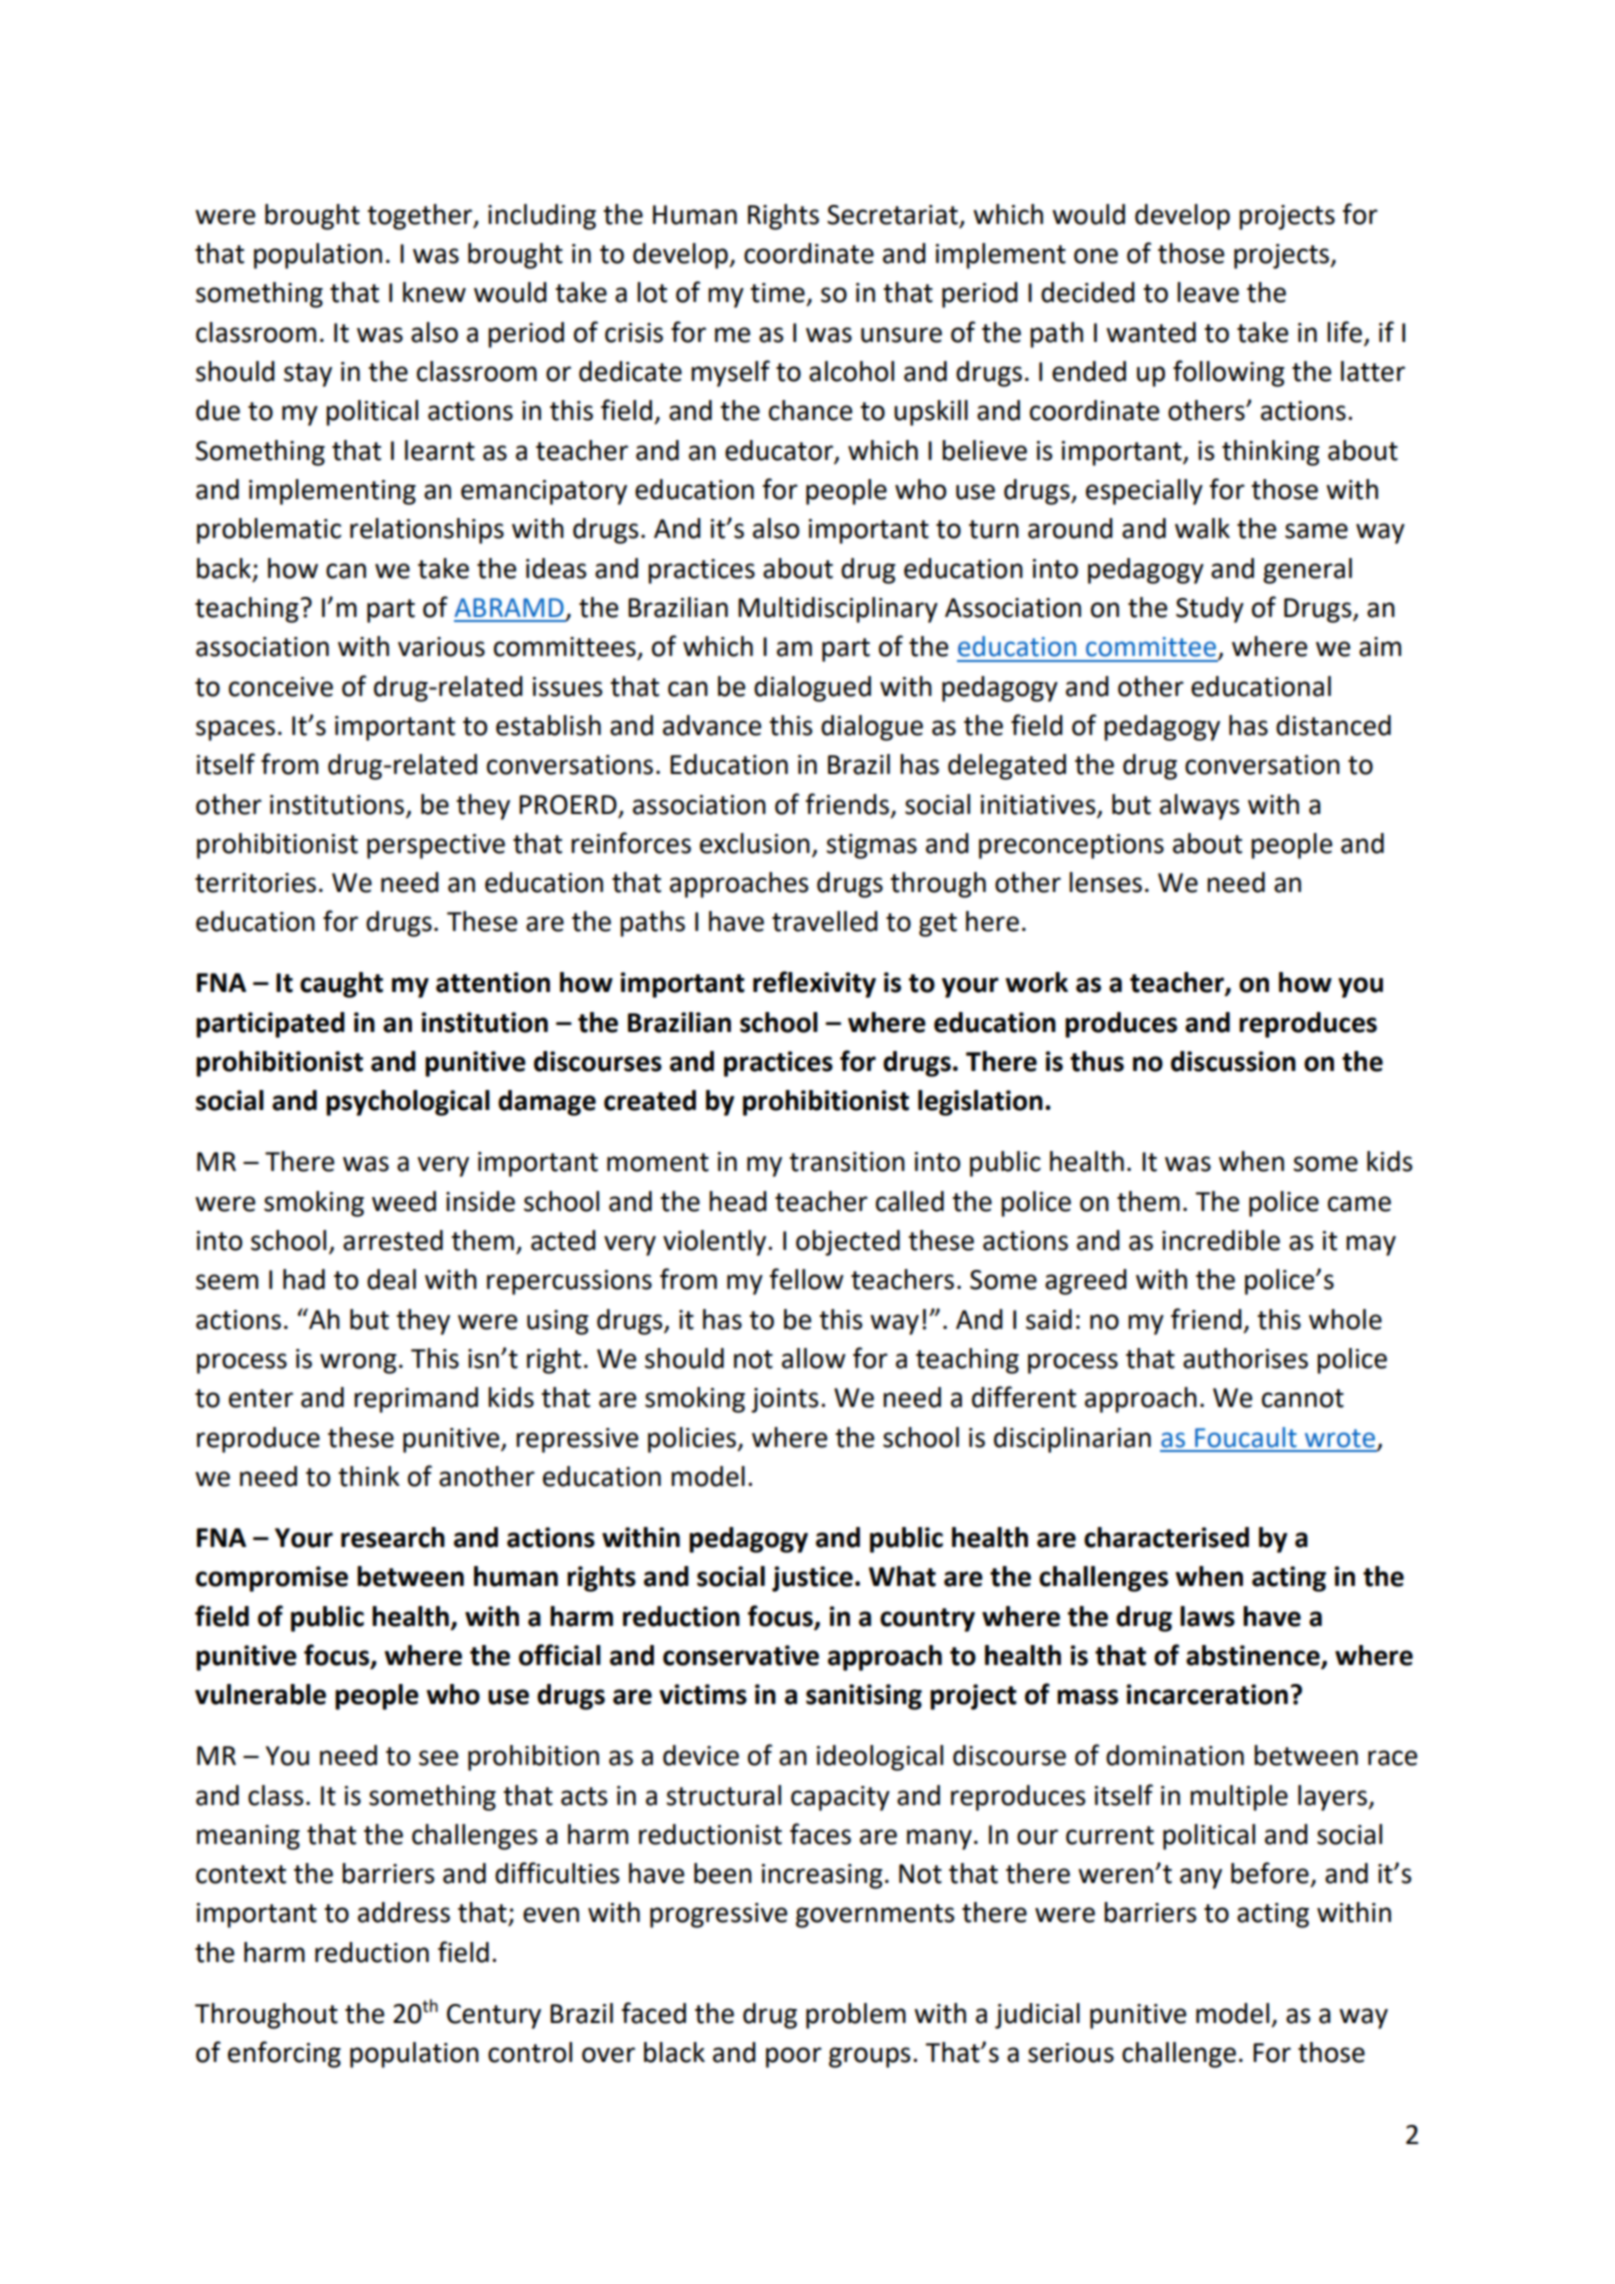 Image resolution: width=1615 pixels, height=2284 pixels. What do you see at coordinates (1208, 292) in the screenshot?
I see `leave` at bounding box center [1208, 292].
